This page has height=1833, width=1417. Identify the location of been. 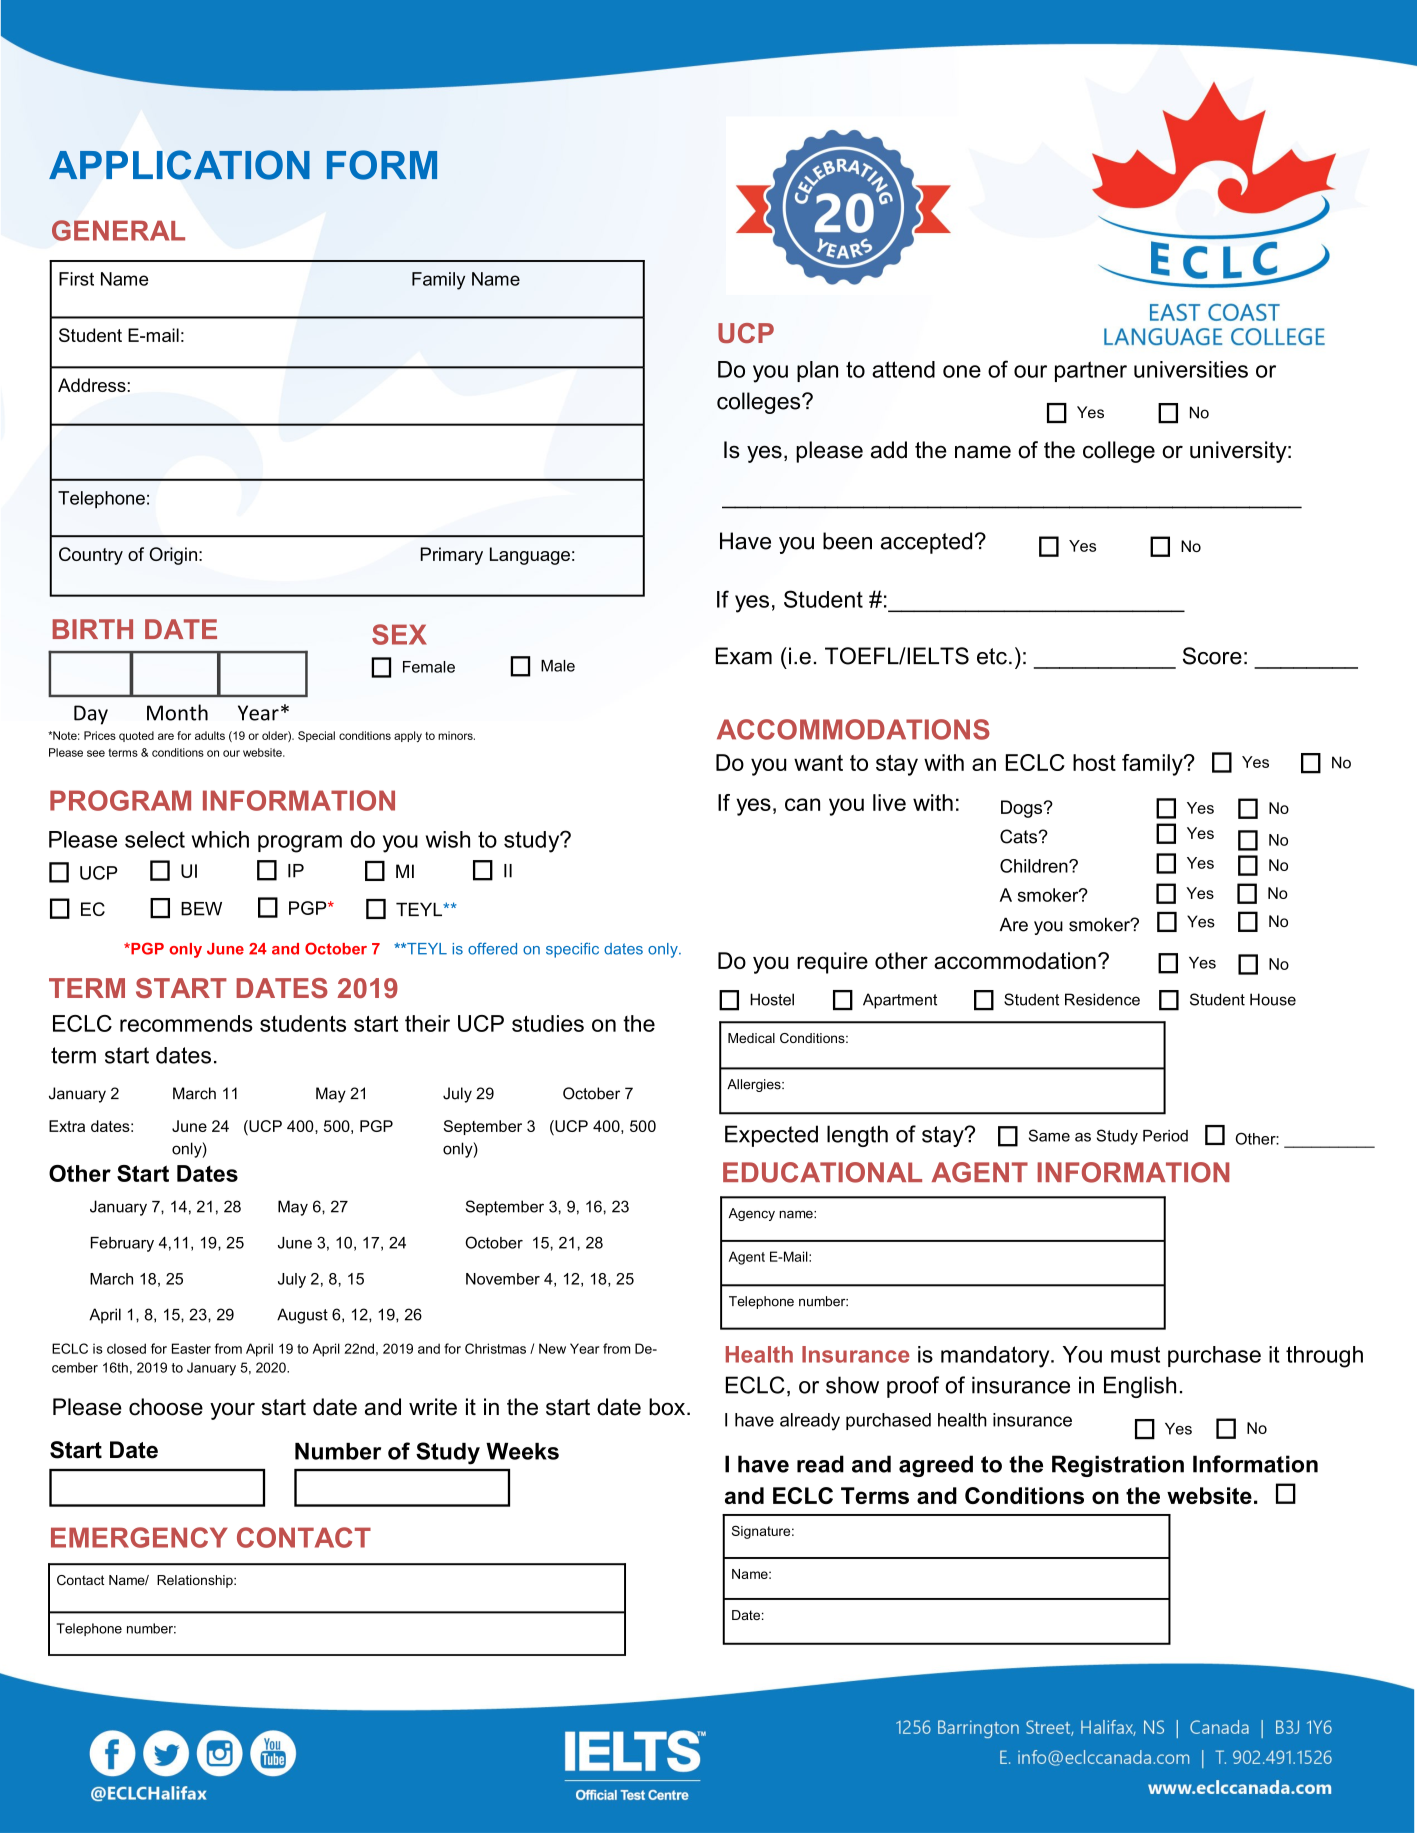
(847, 541).
